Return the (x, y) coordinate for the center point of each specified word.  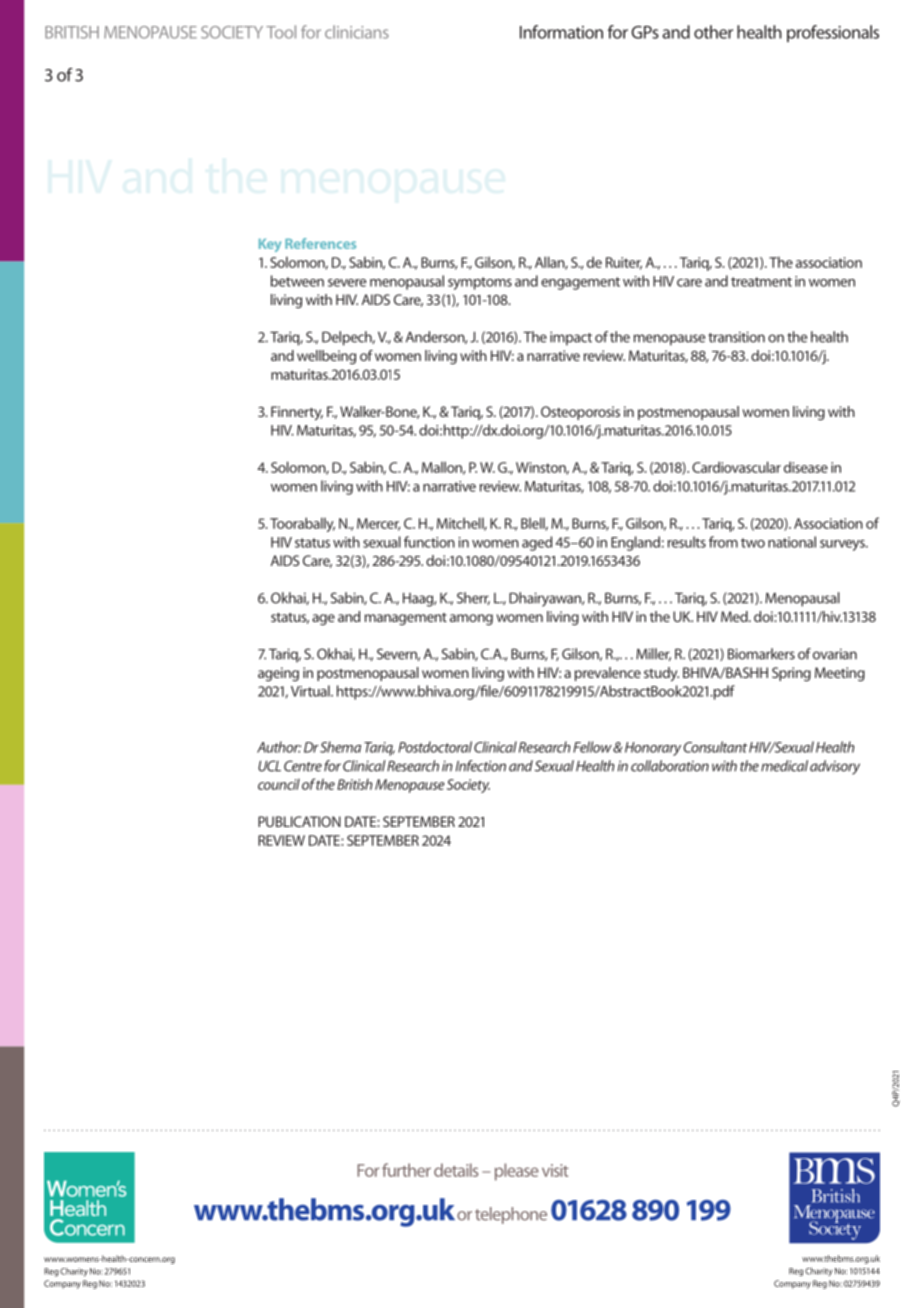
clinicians (357, 32)
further (406, 1170)
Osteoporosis (580, 413)
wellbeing (326, 357)
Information (561, 32)
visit (555, 1170)
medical (784, 766)
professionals (833, 33)
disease (806, 467)
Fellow (593, 747)
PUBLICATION (299, 821)
